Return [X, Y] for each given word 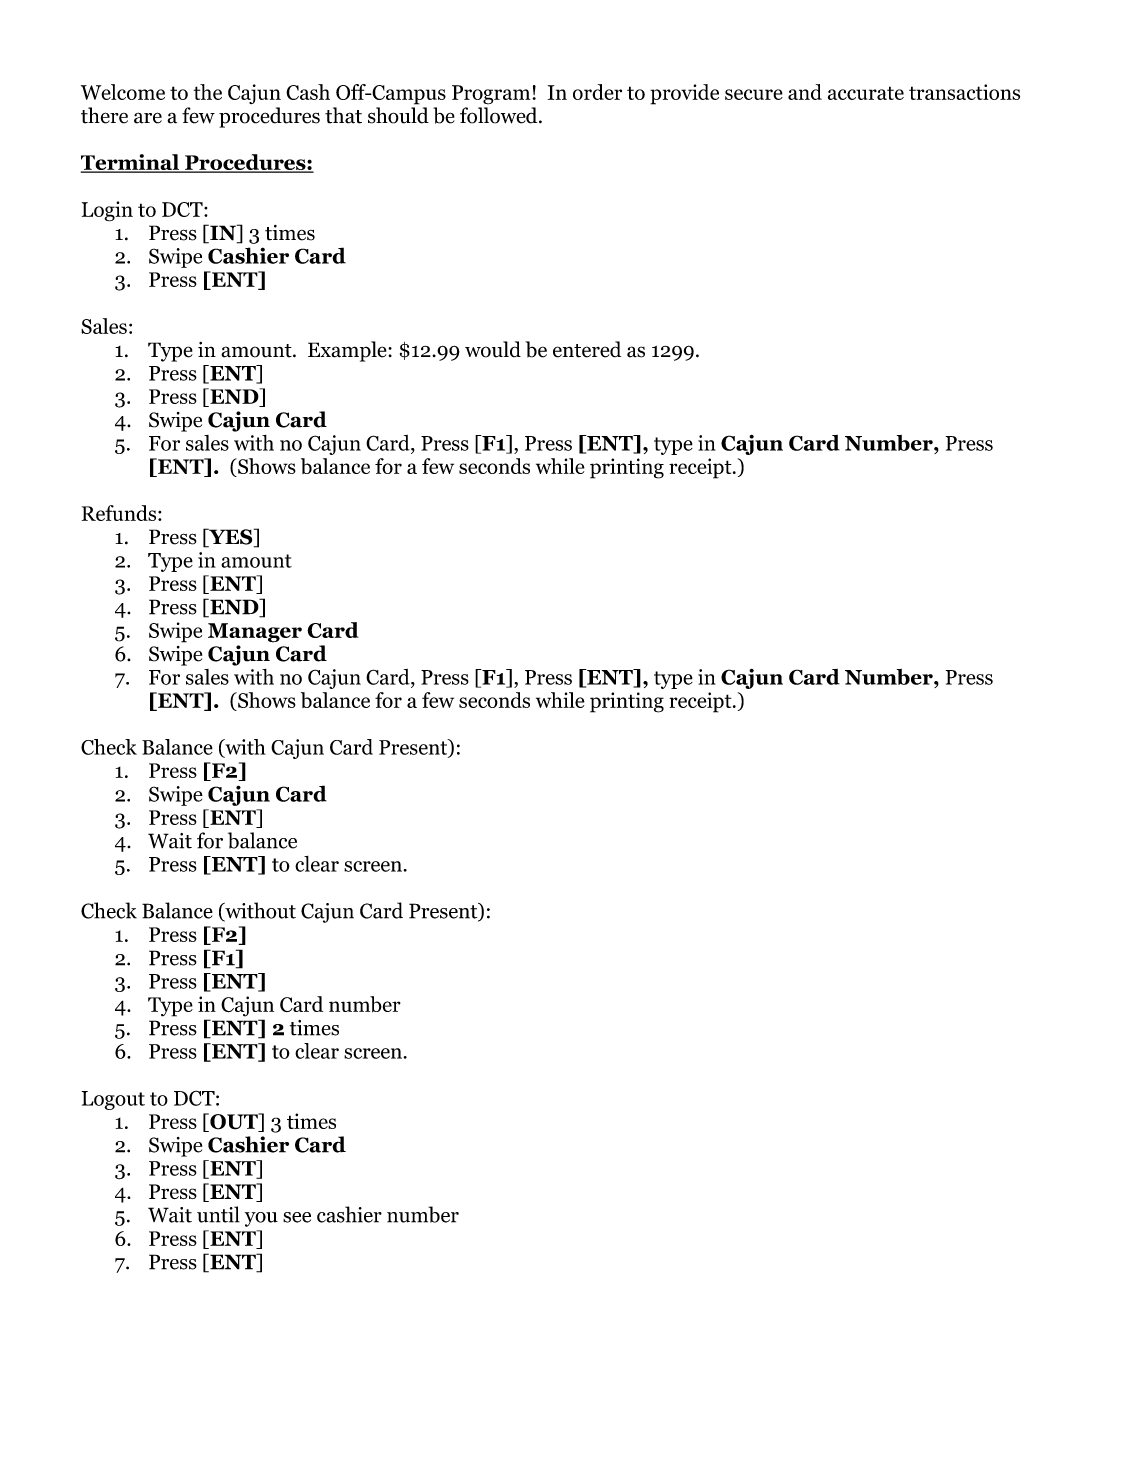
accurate [866, 93]
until [218, 1214]
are [148, 118]
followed [500, 115]
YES [231, 537]
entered [587, 349]
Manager [255, 633]
